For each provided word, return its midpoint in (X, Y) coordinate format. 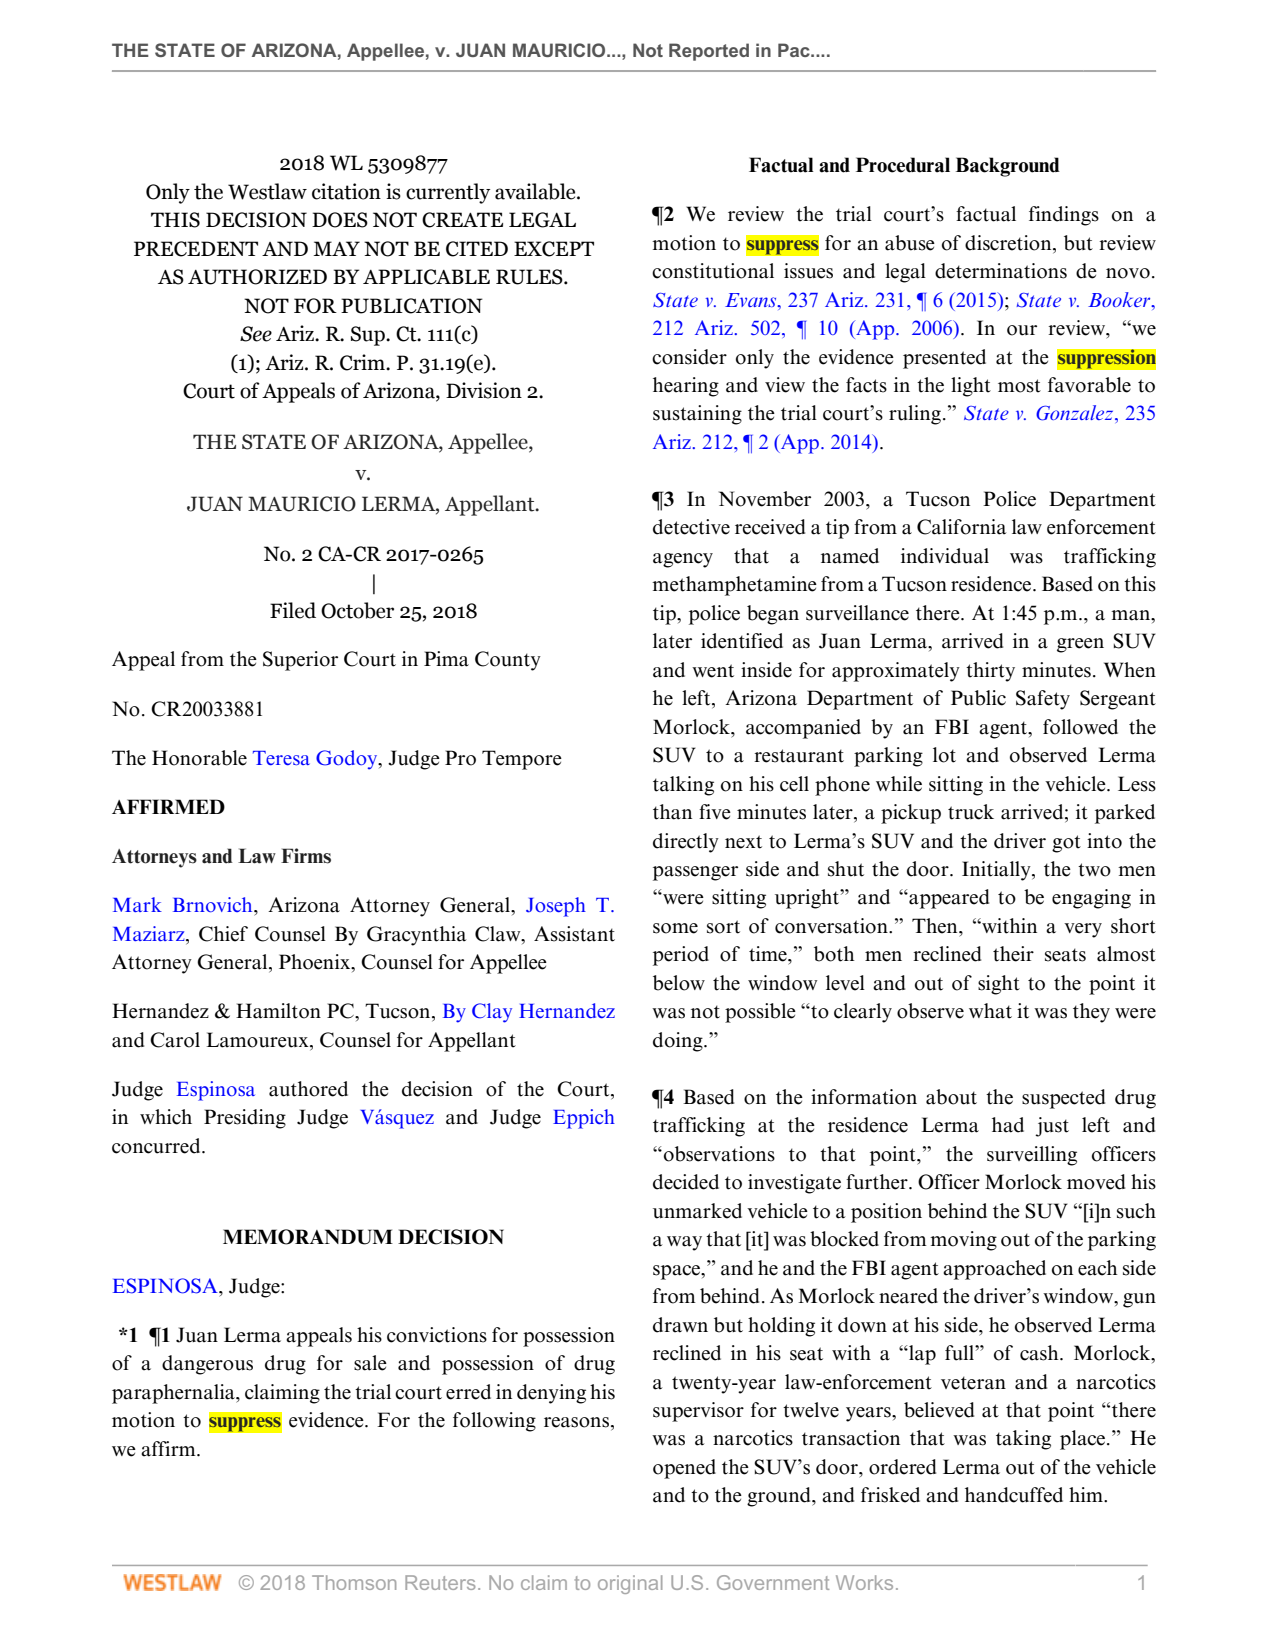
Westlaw (267, 191)
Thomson (354, 1582)
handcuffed (1014, 1495)
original (630, 1584)
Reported (709, 52)
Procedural (903, 165)
